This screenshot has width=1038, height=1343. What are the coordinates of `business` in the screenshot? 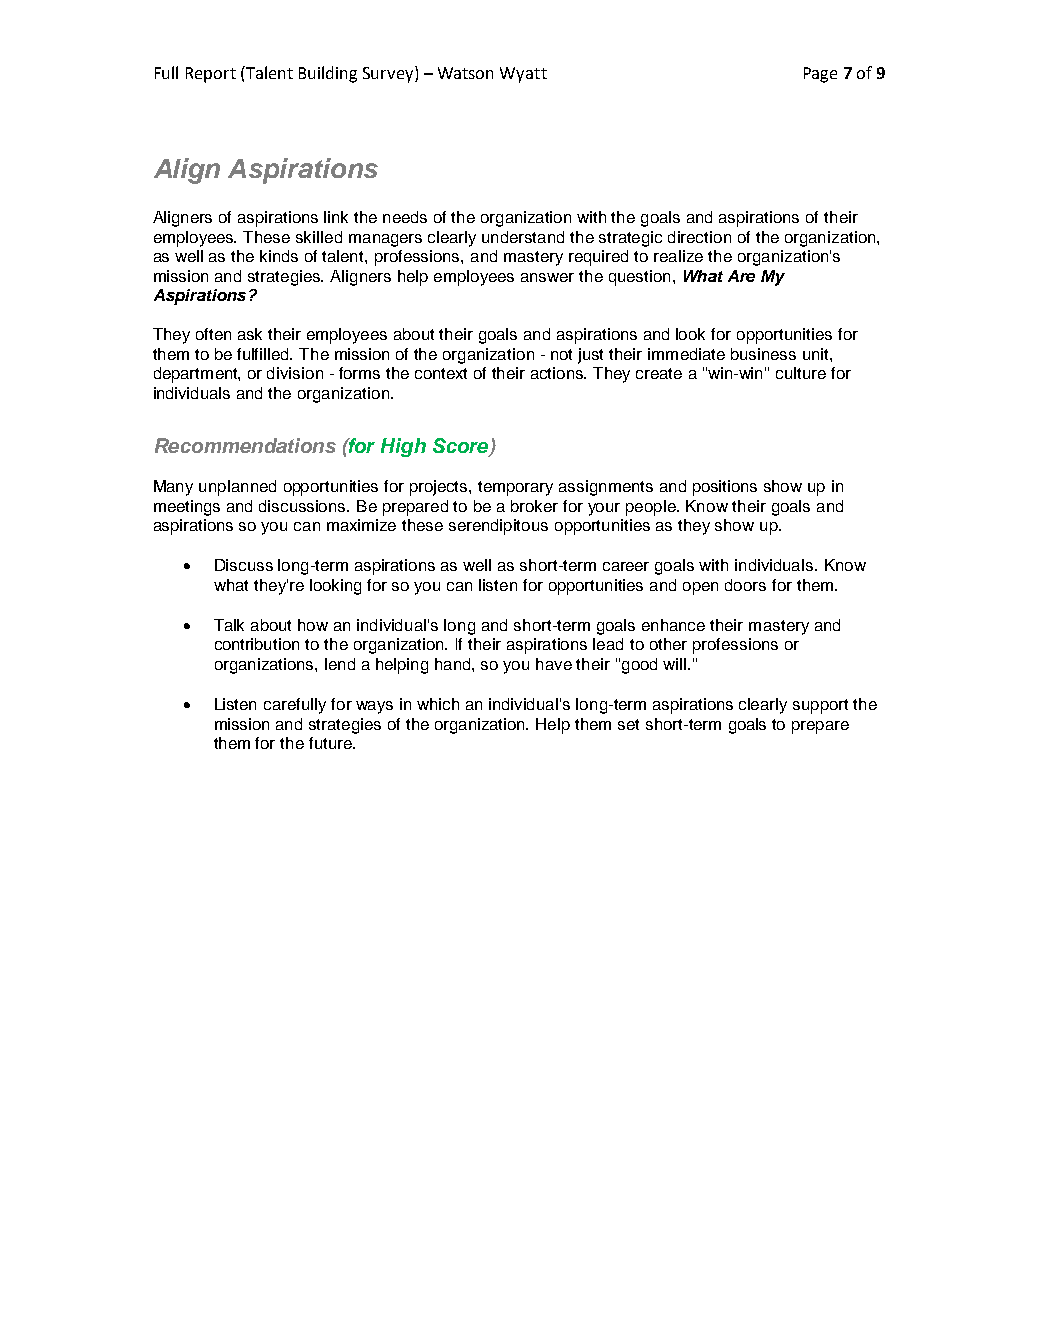 It's located at (763, 354).
